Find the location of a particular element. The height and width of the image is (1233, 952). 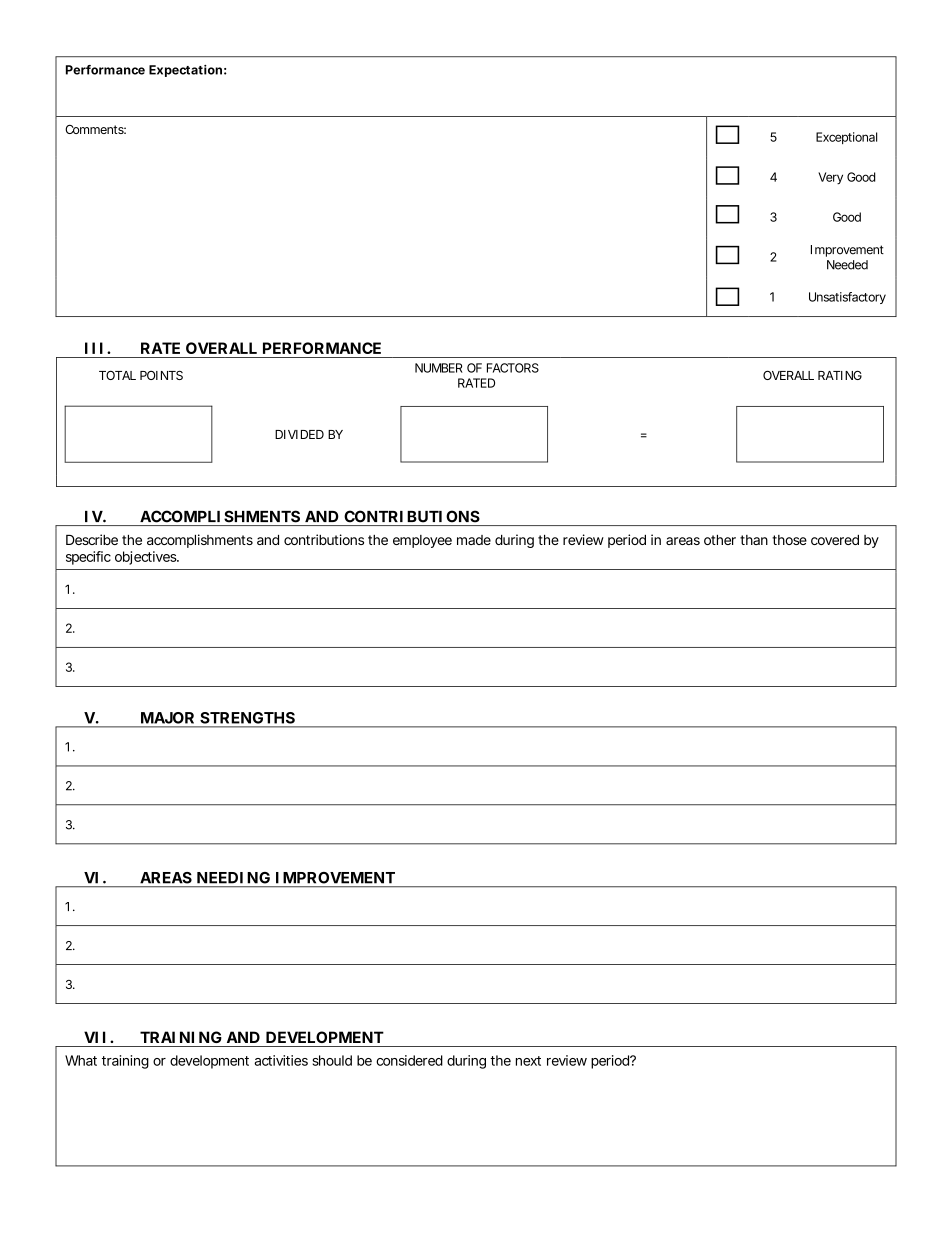

made is located at coordinates (474, 540).
